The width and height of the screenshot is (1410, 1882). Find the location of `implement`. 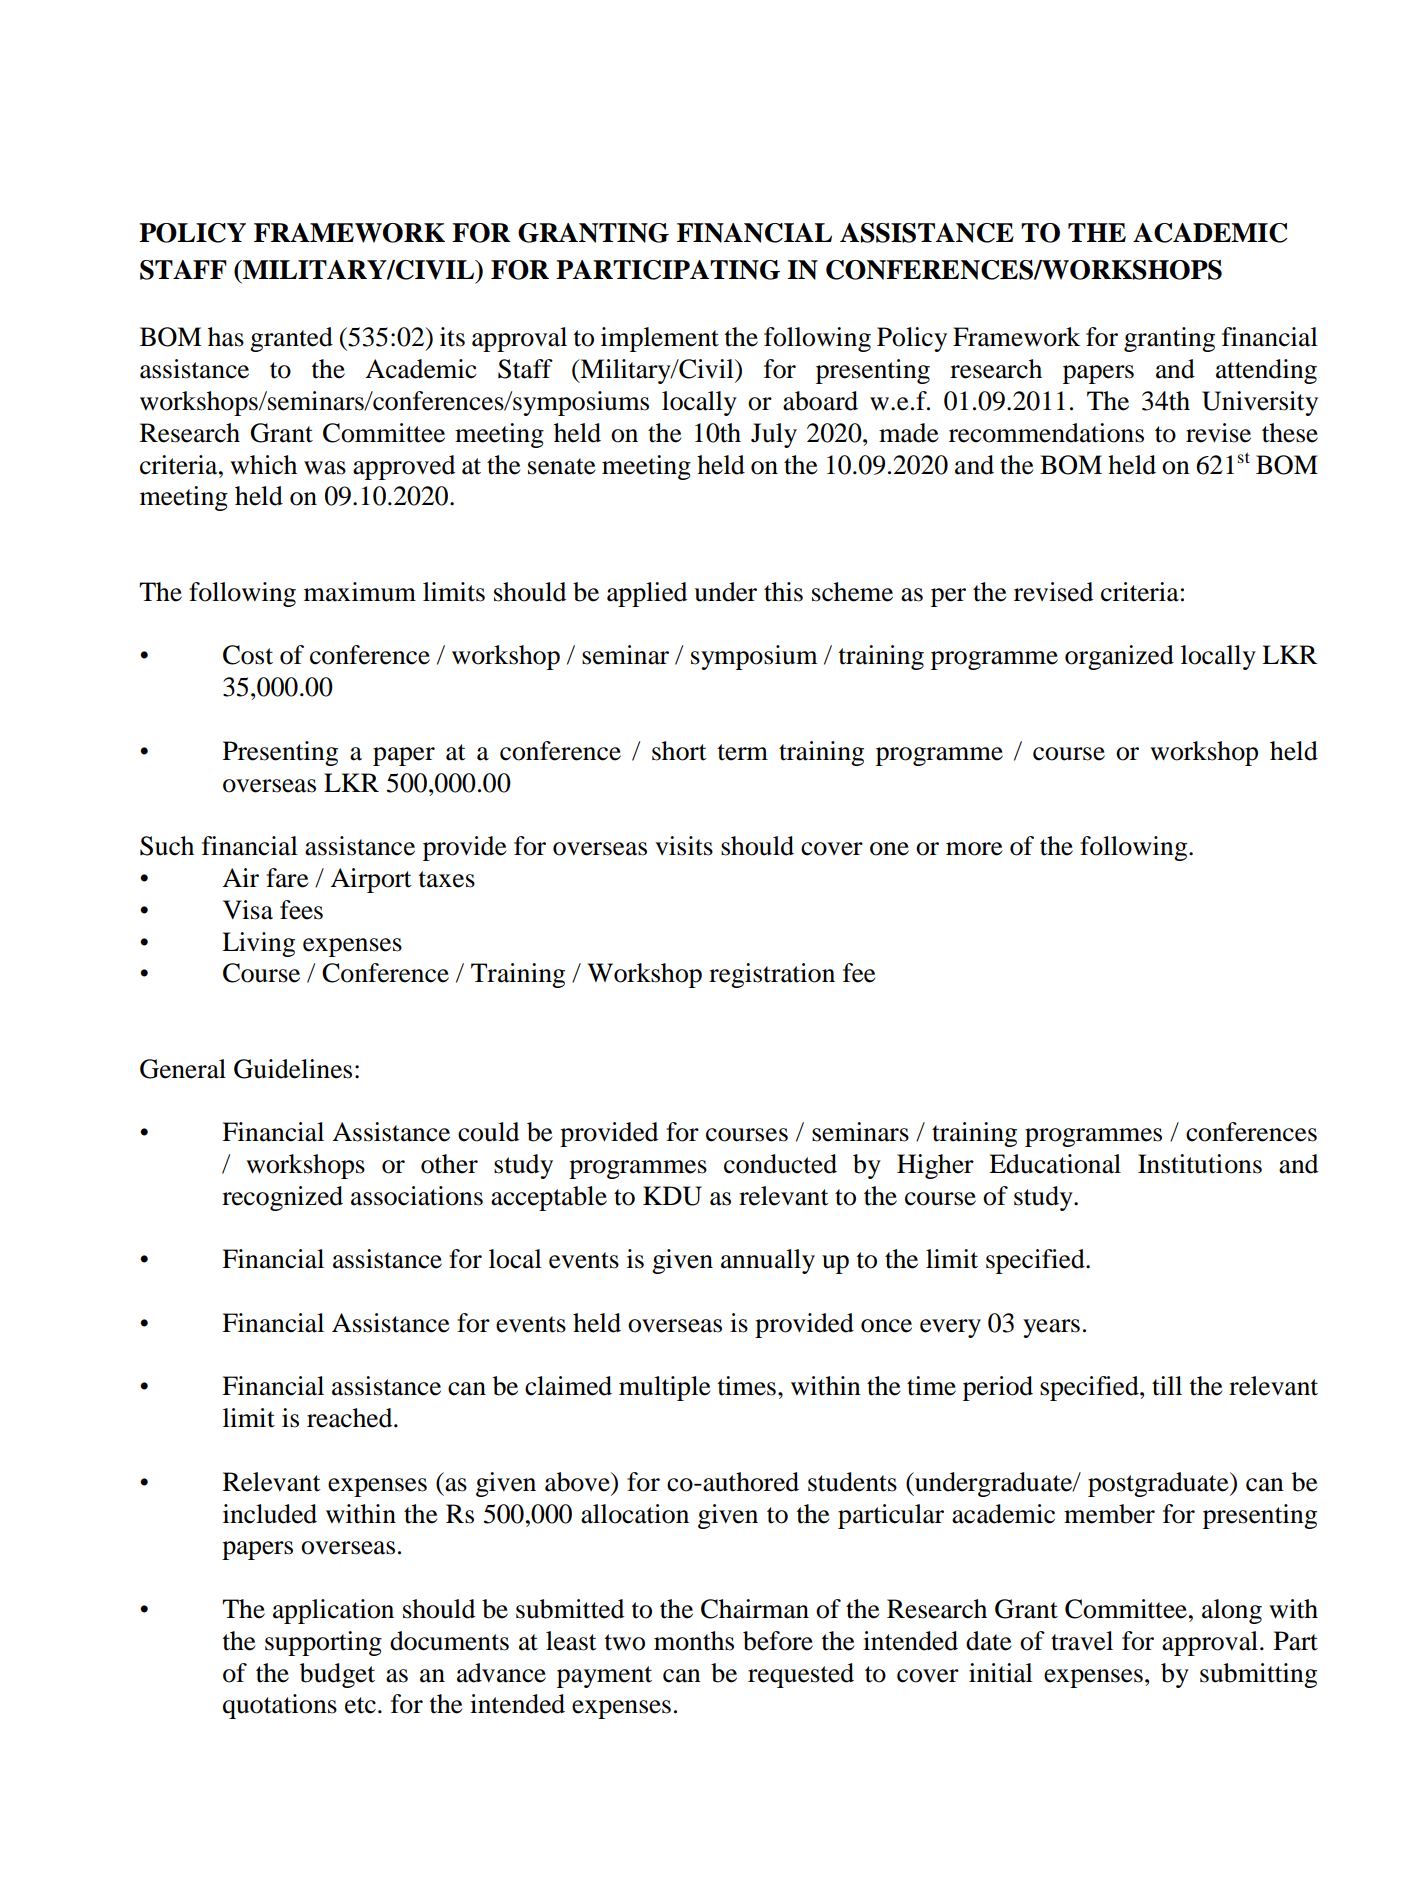

implement is located at coordinates (660, 339).
